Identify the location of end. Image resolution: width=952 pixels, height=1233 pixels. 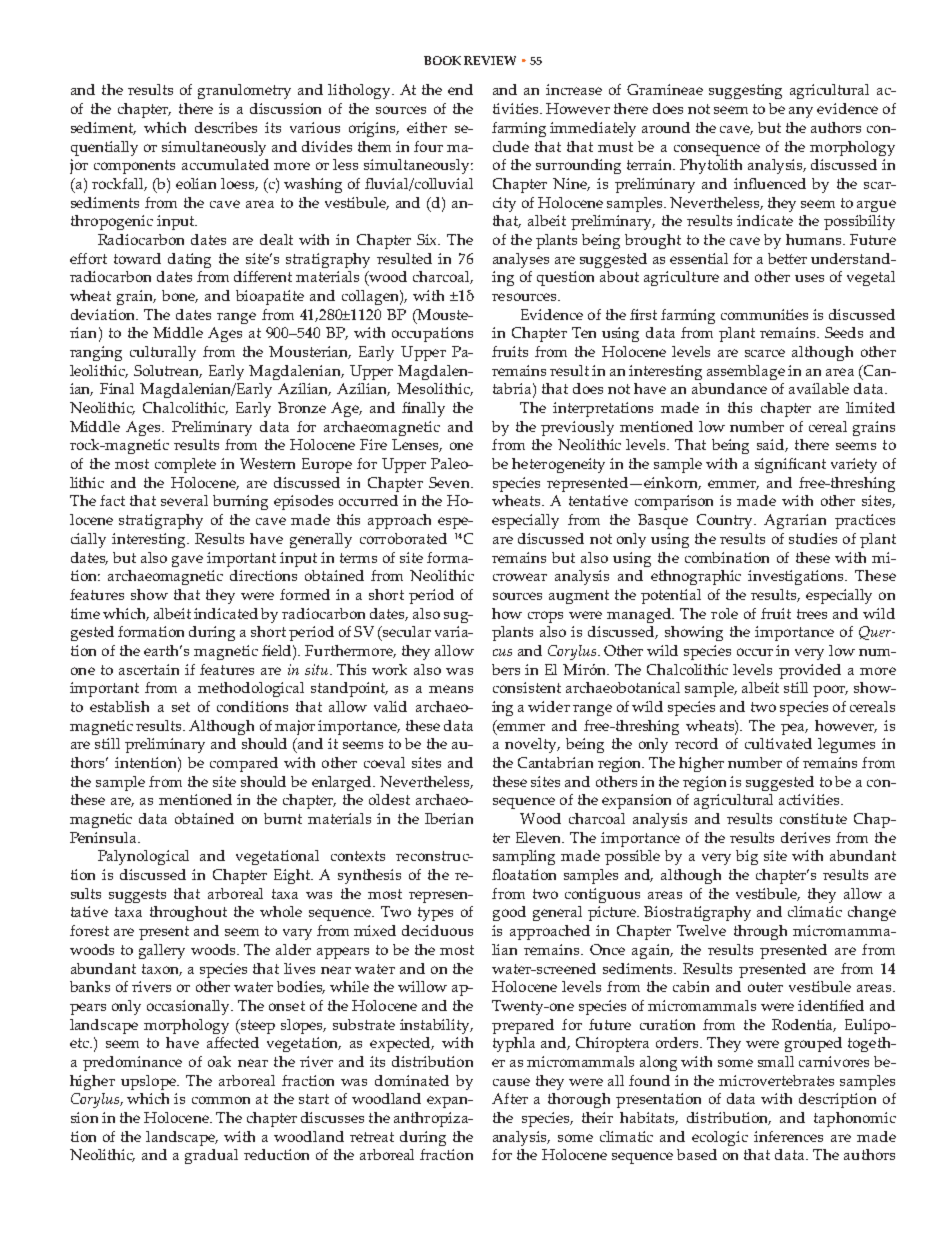
(460, 89).
